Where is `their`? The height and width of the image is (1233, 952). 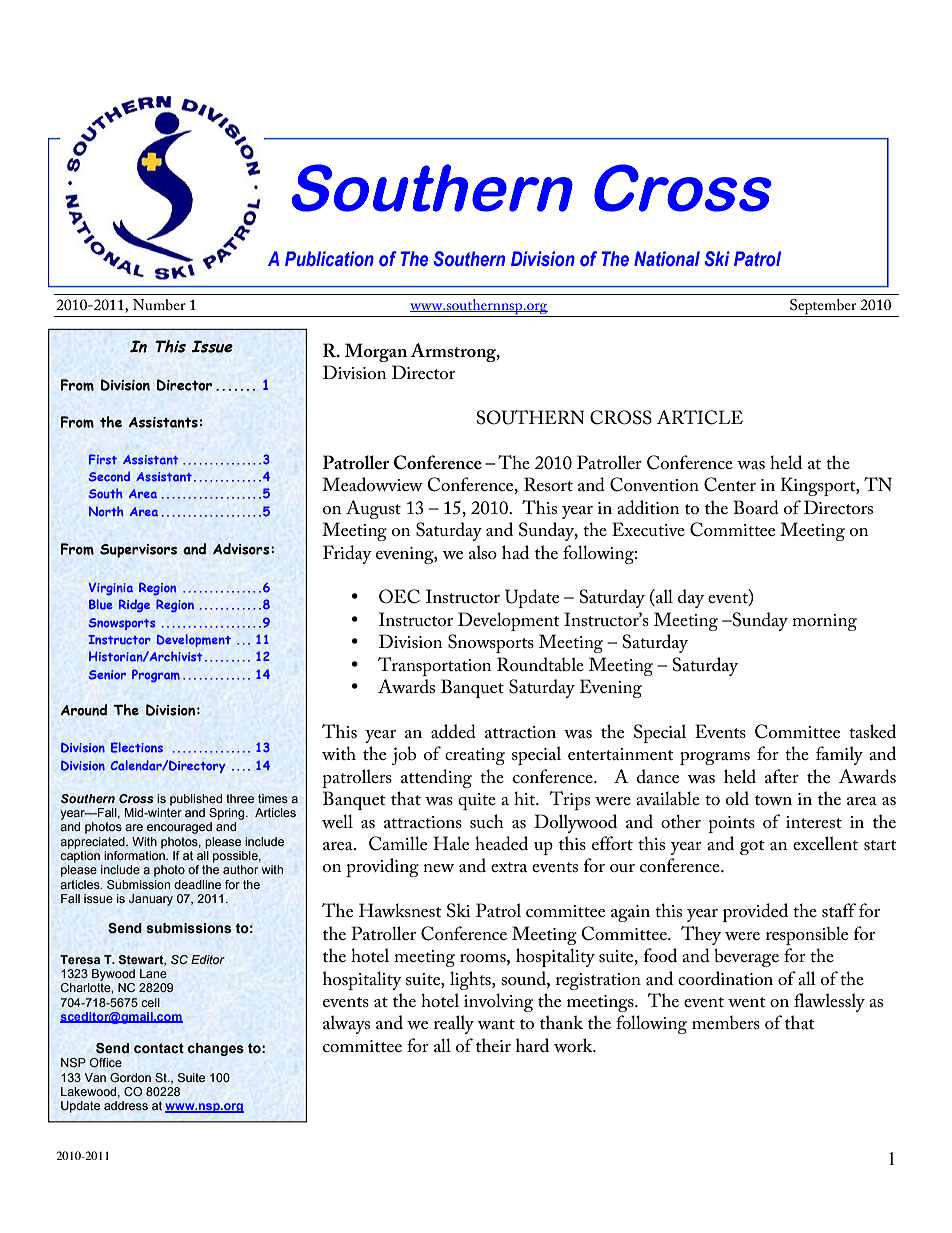 their is located at coordinates (493, 1045).
